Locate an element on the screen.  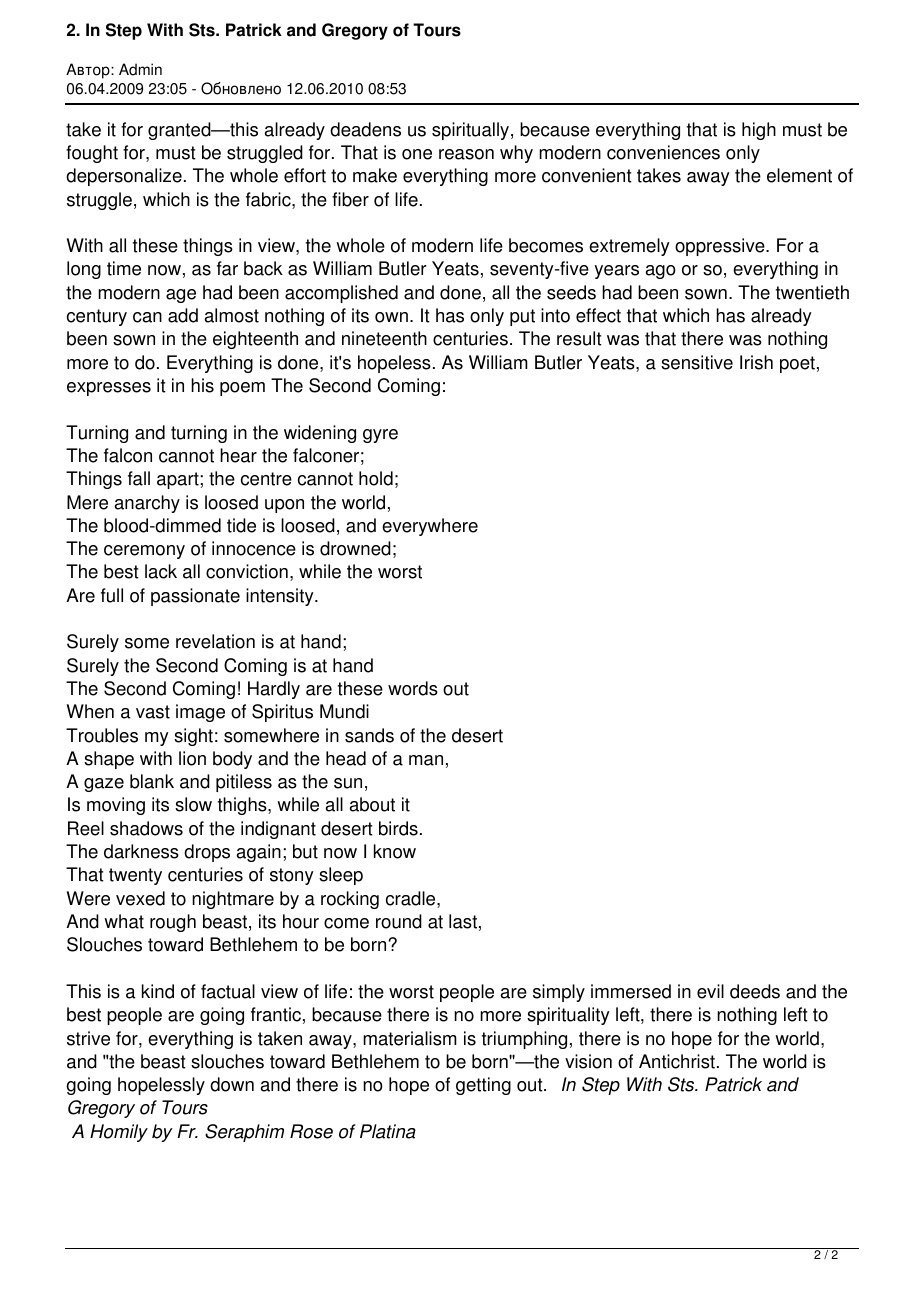
down is located at coordinates (232, 1084).
